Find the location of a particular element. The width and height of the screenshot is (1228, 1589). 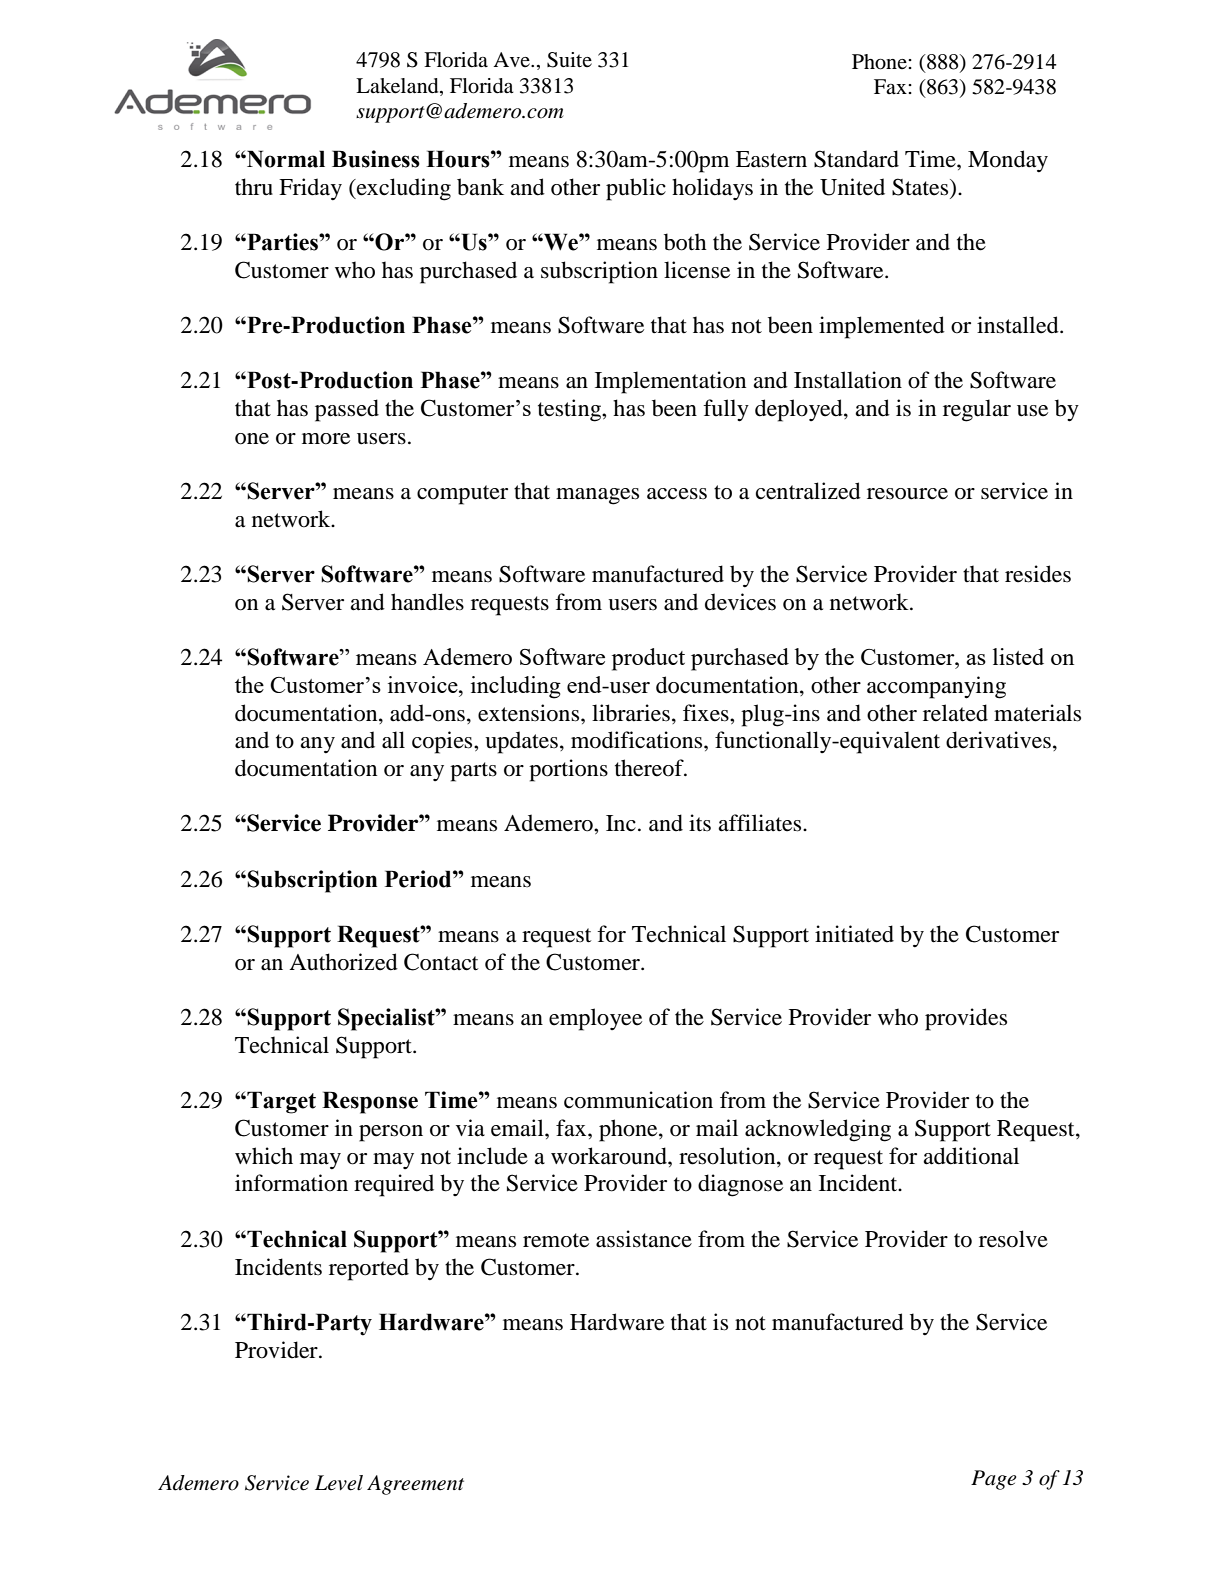

Suite is located at coordinates (569, 60).
